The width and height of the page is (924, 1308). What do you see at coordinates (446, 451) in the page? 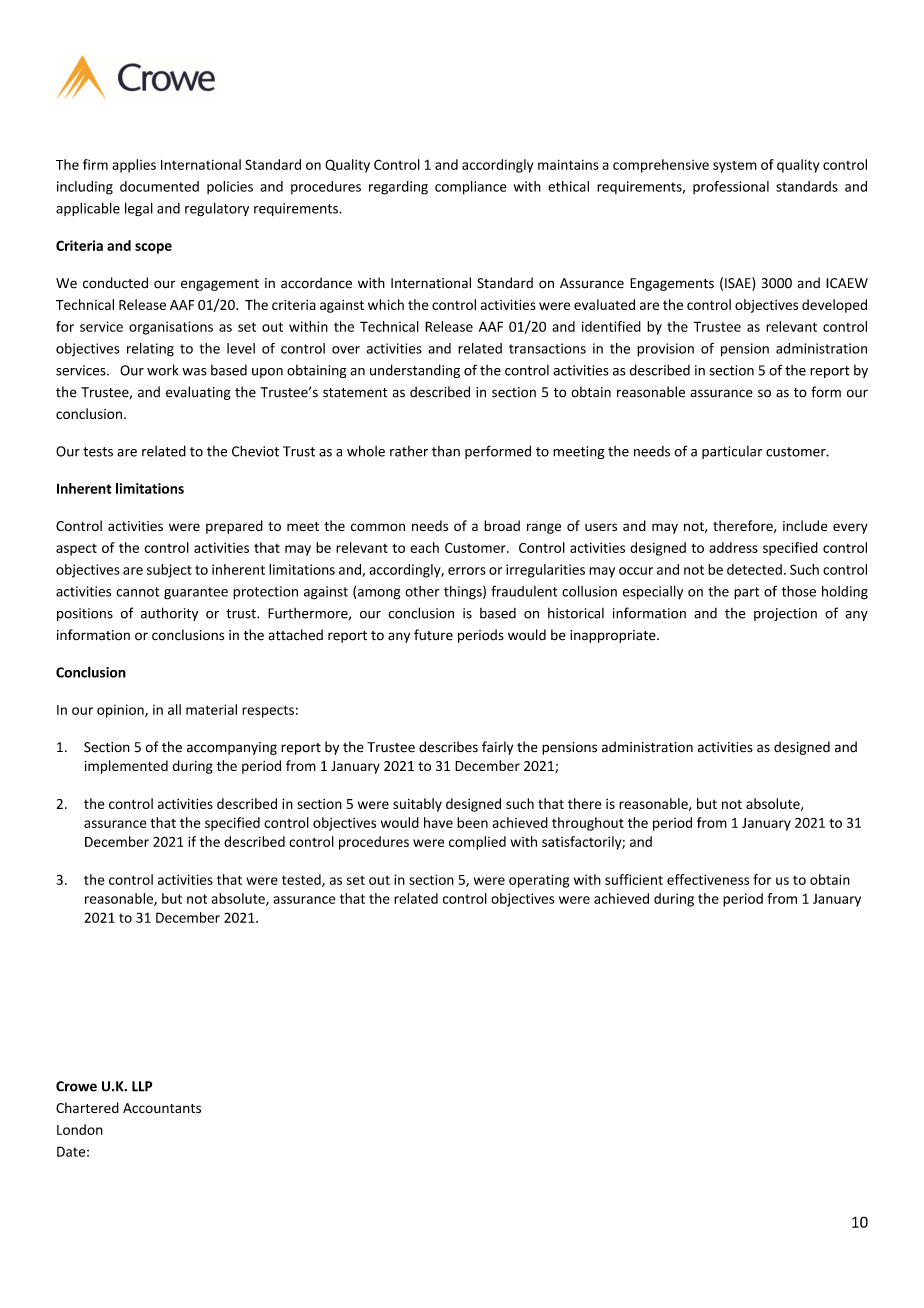
I see `than` at bounding box center [446, 451].
